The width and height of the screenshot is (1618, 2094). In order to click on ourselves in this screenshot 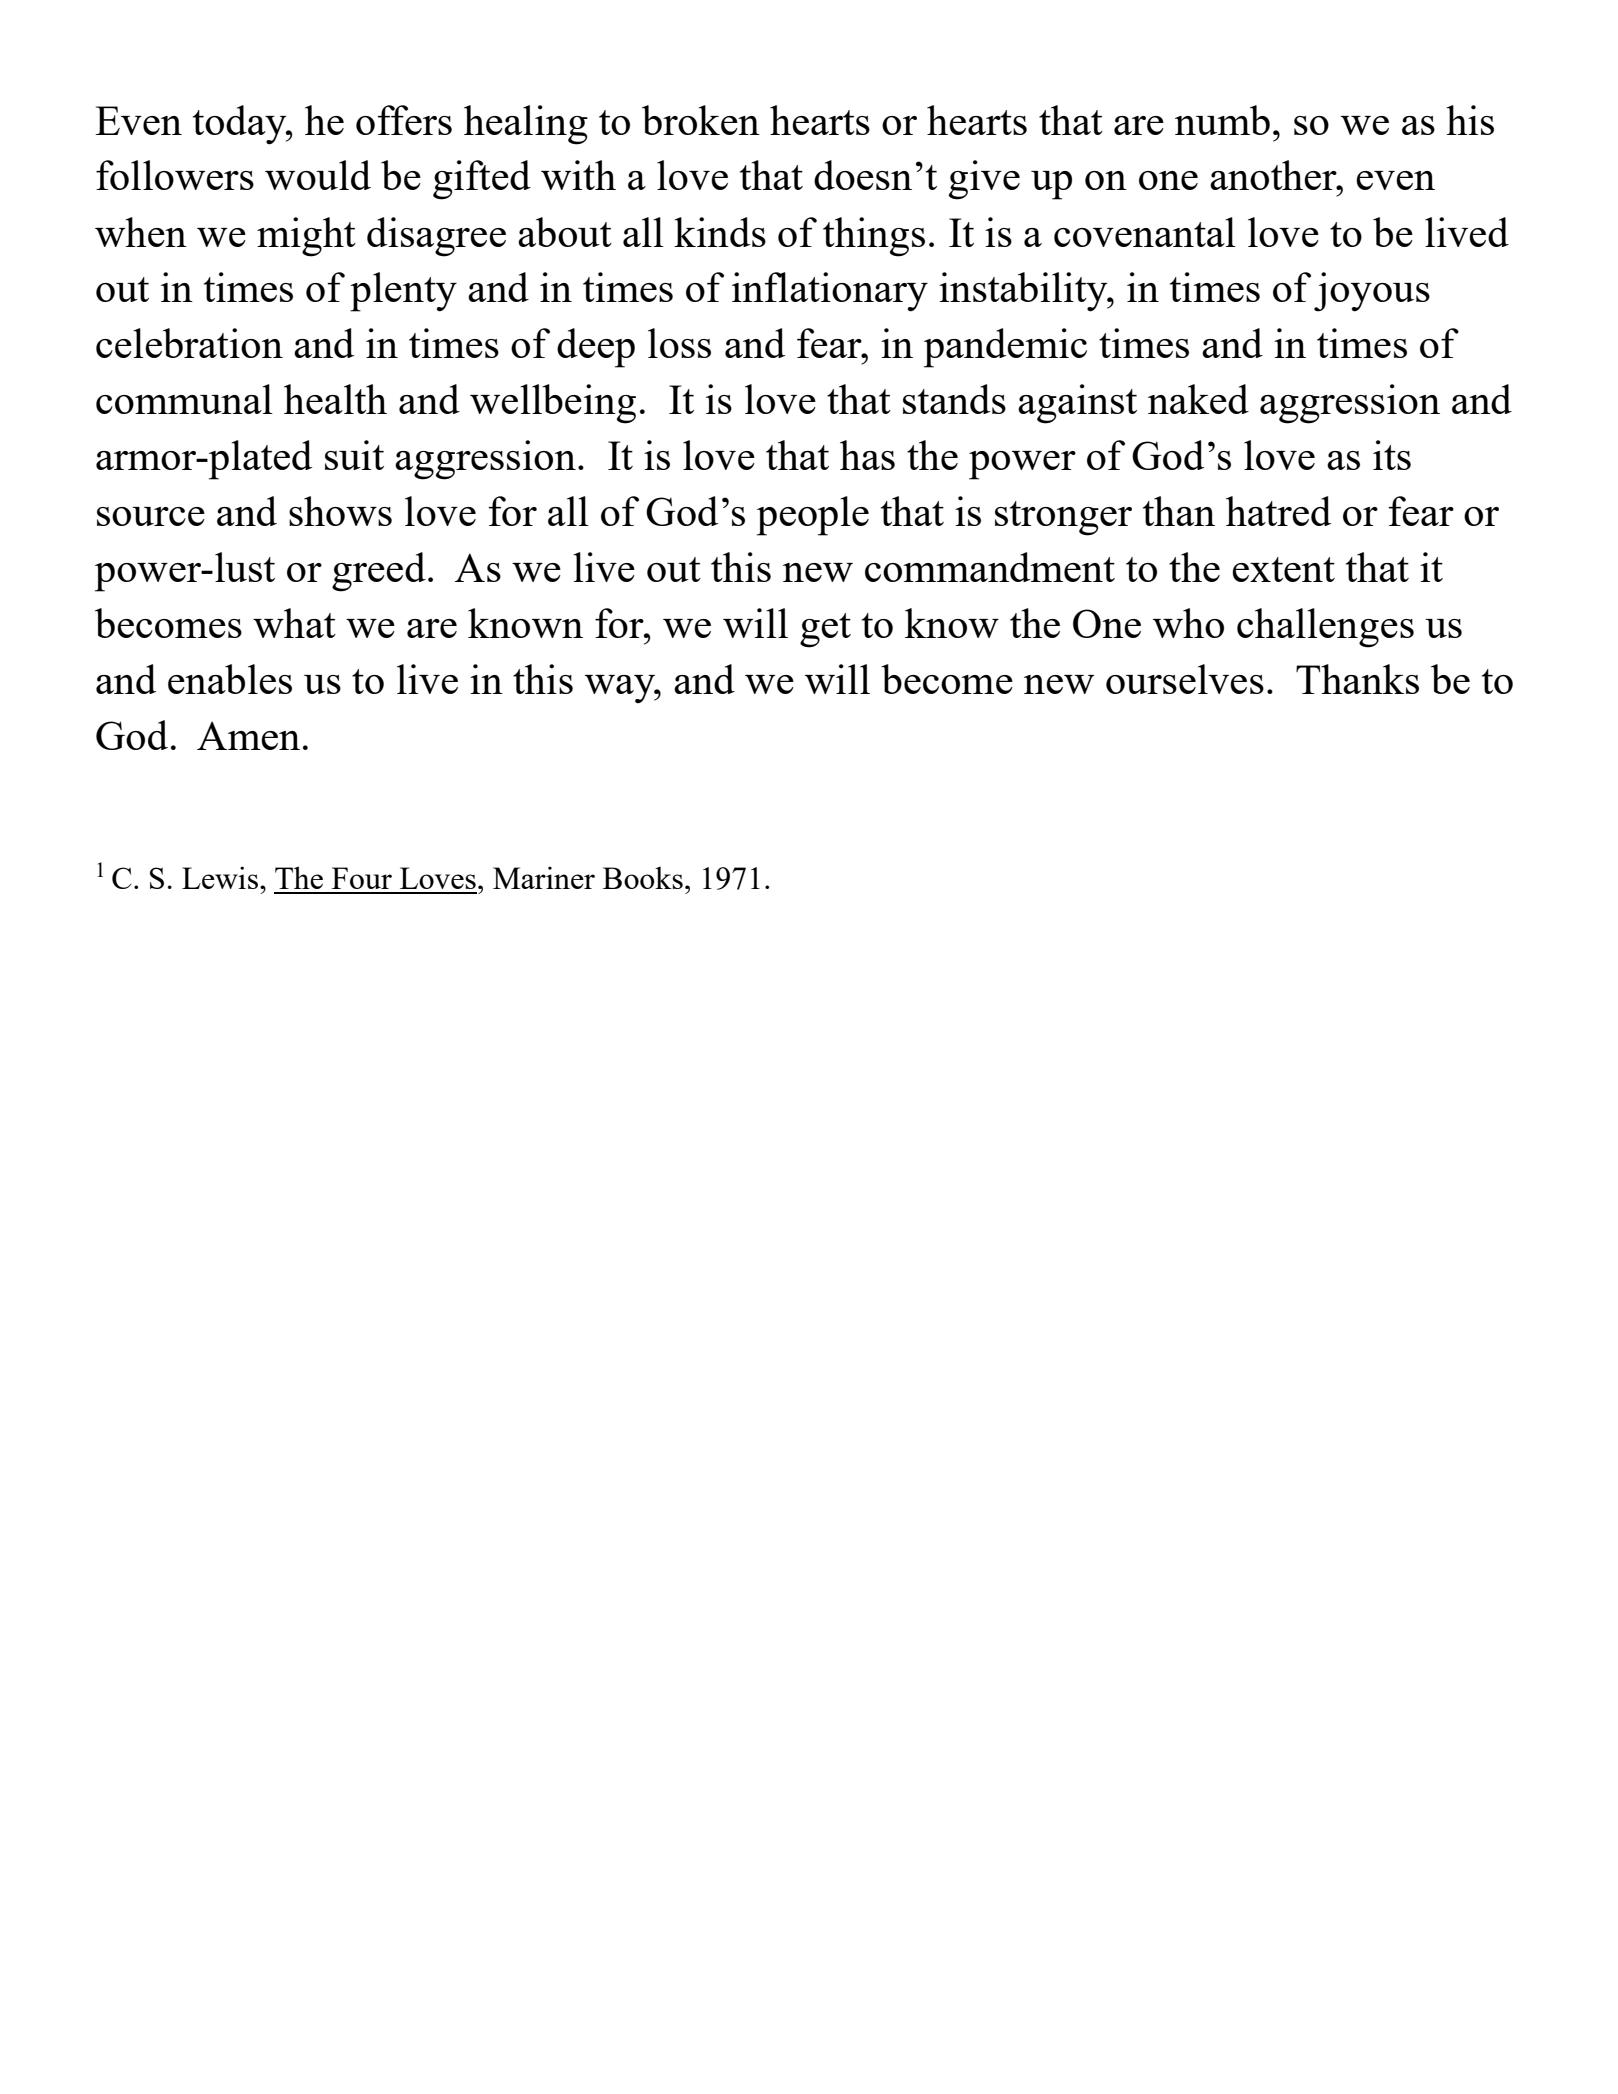, I will do `click(1185, 679)`.
